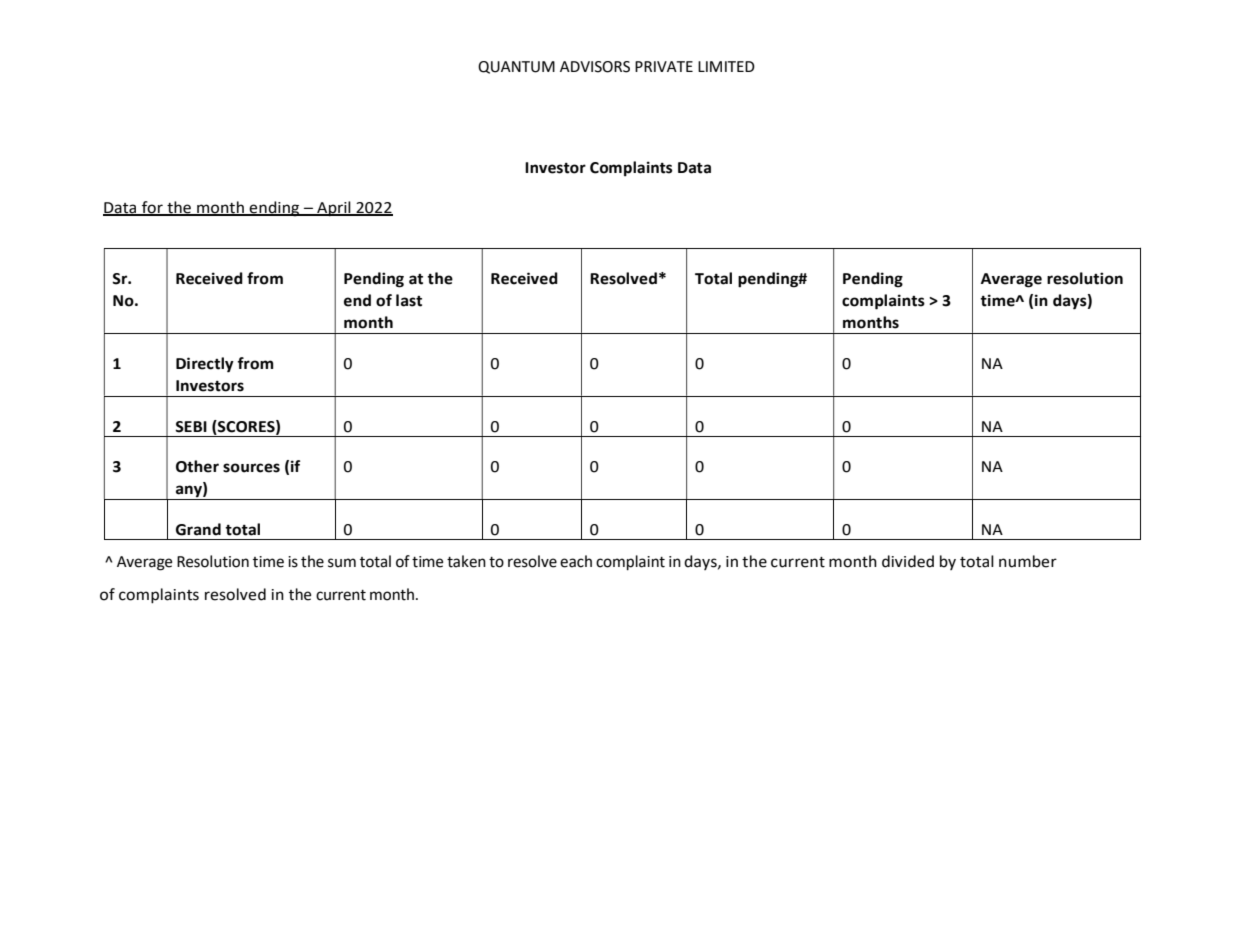 The image size is (1233, 952). I want to click on last, so click(409, 300).
